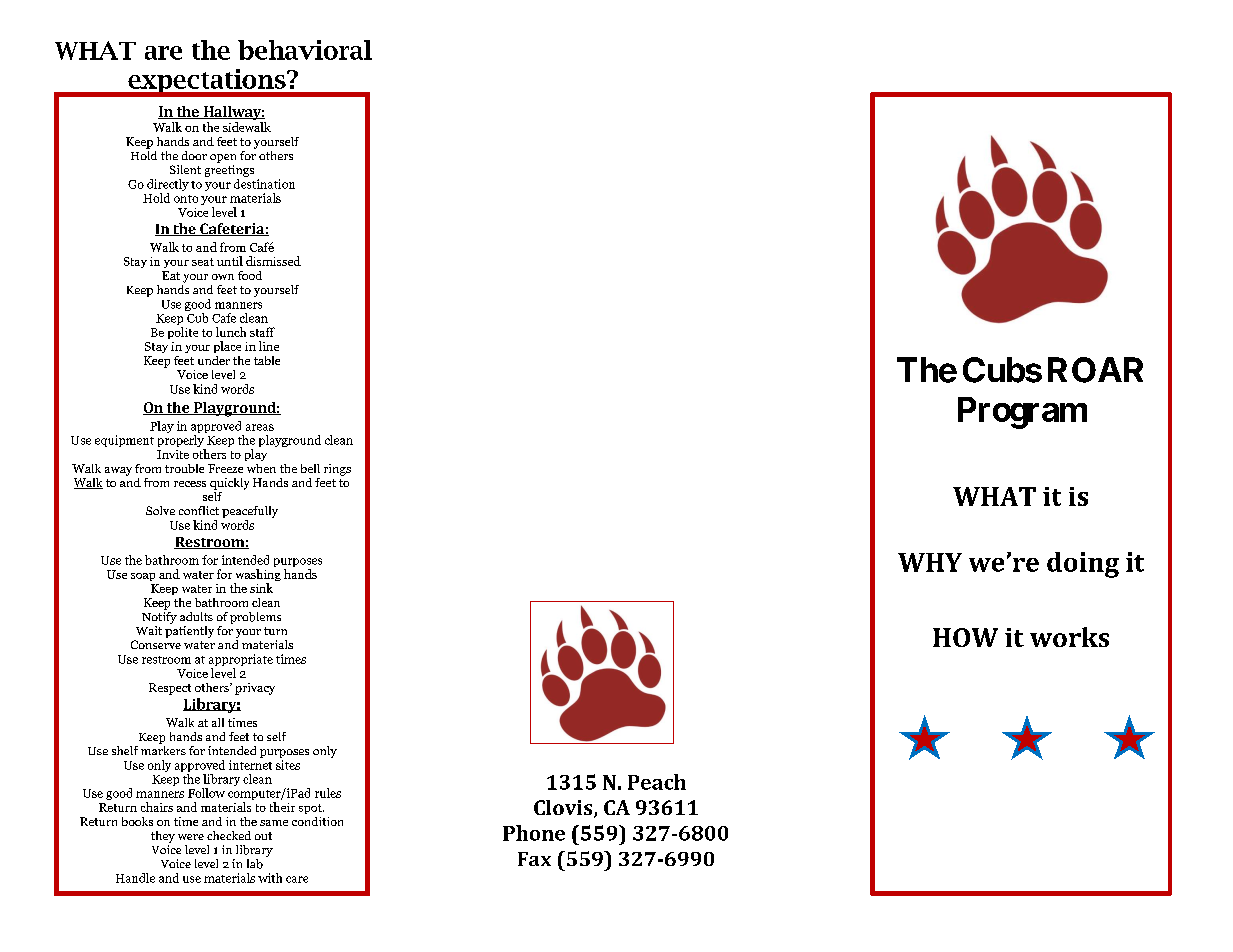  Describe the element at coordinates (255, 864) in the screenshot. I see `lab` at that location.
